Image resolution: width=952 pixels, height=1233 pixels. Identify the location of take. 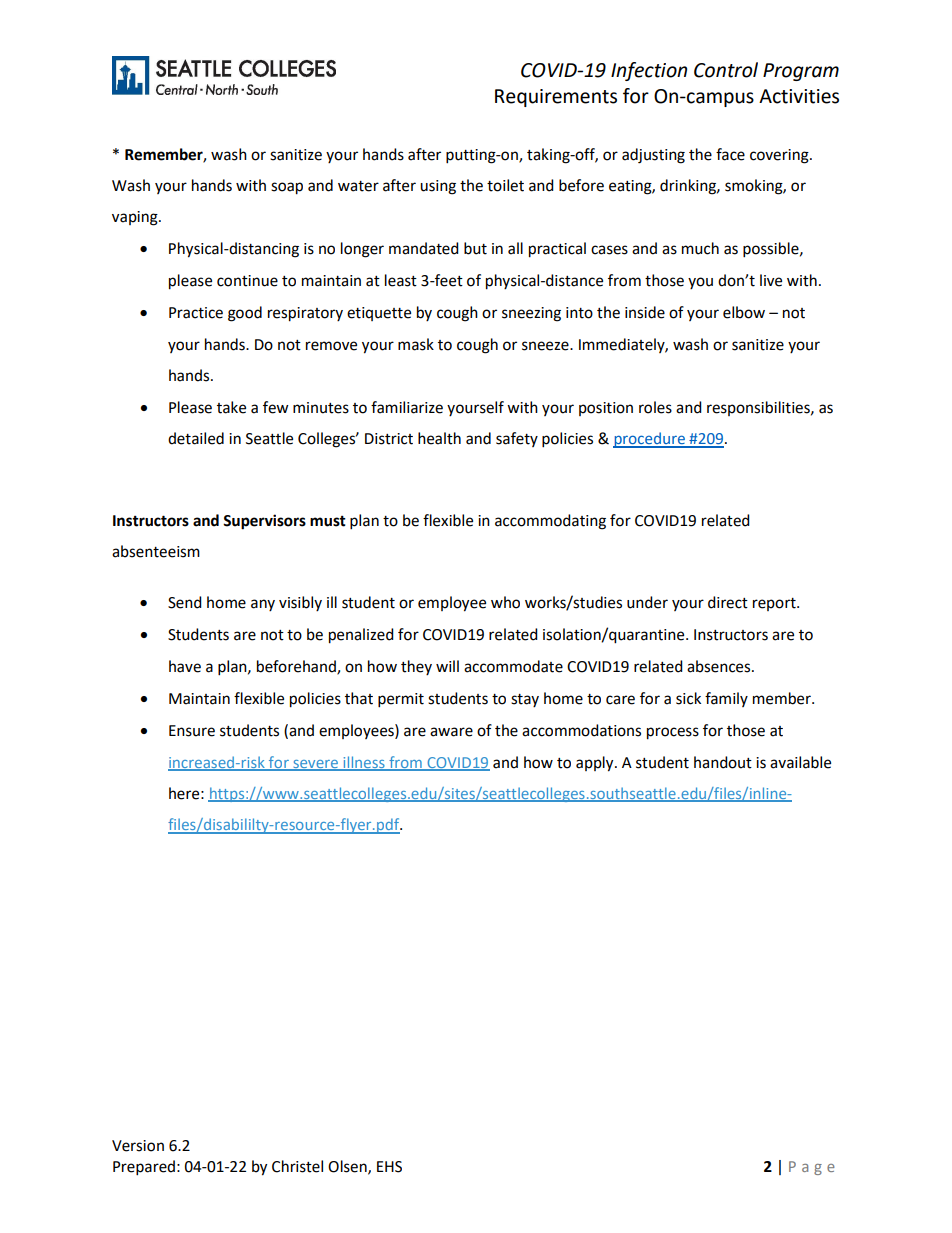
(231, 407).
